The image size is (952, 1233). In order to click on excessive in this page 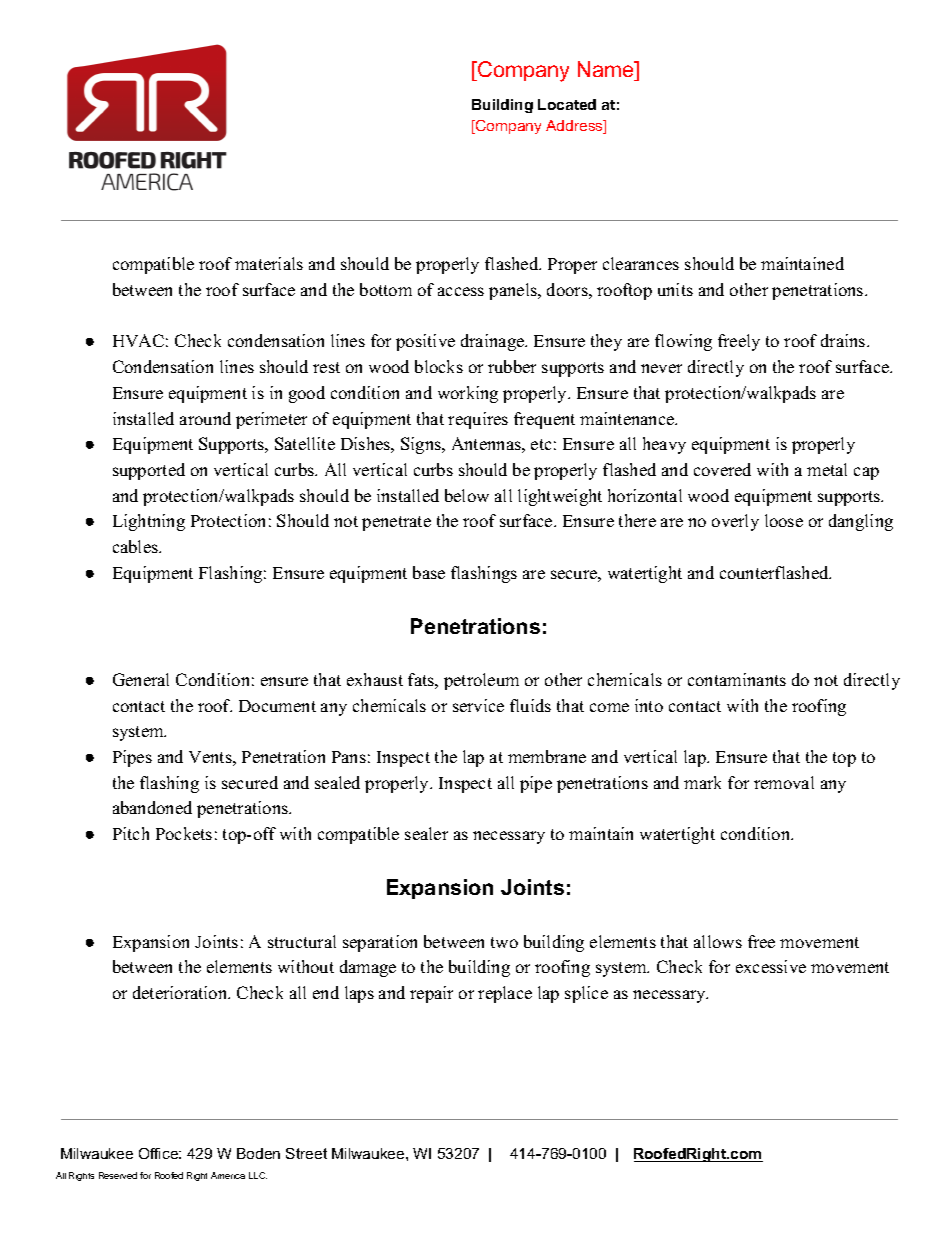, I will do `click(771, 966)`.
